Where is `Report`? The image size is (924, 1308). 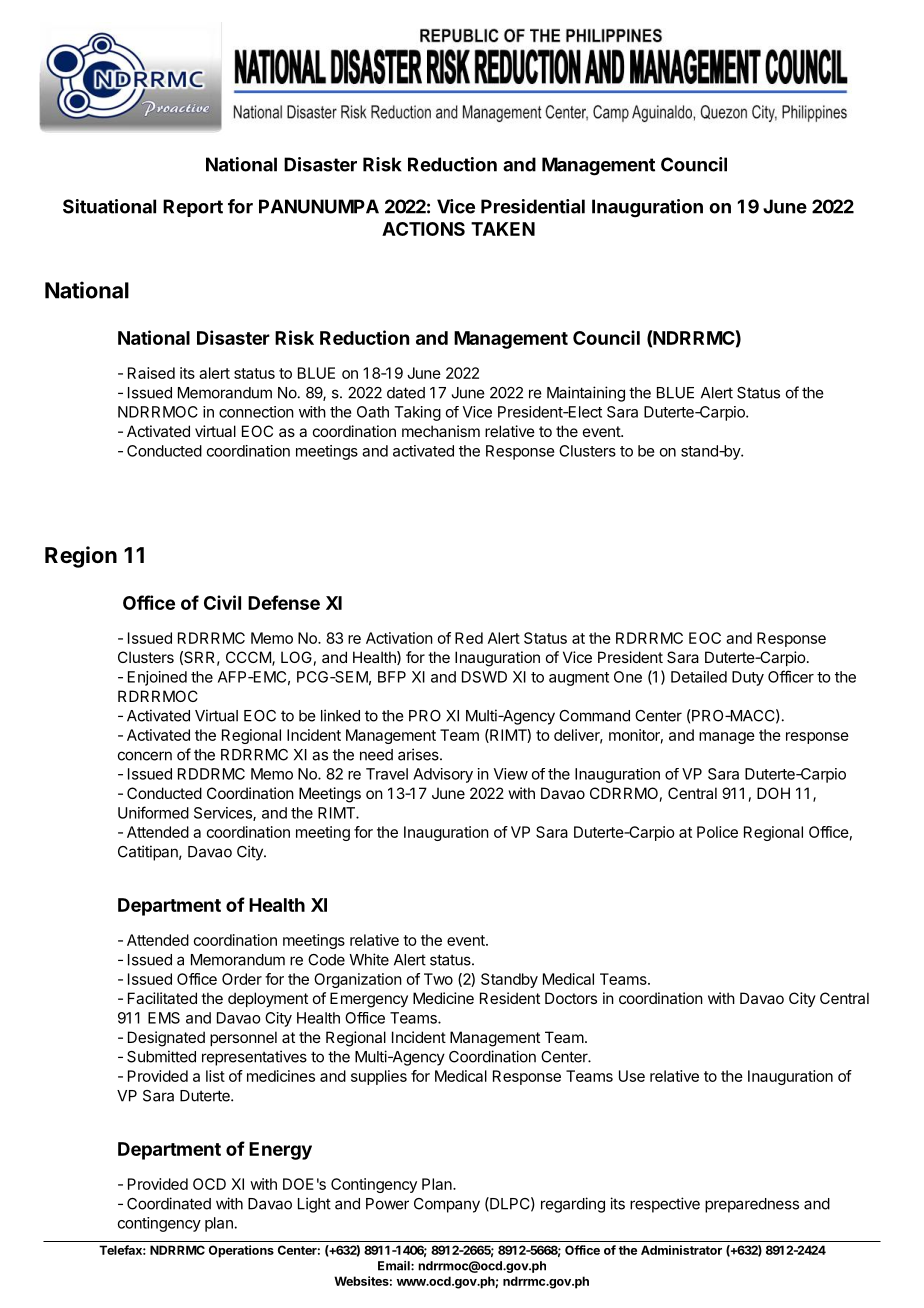 Report is located at coordinates (193, 208).
